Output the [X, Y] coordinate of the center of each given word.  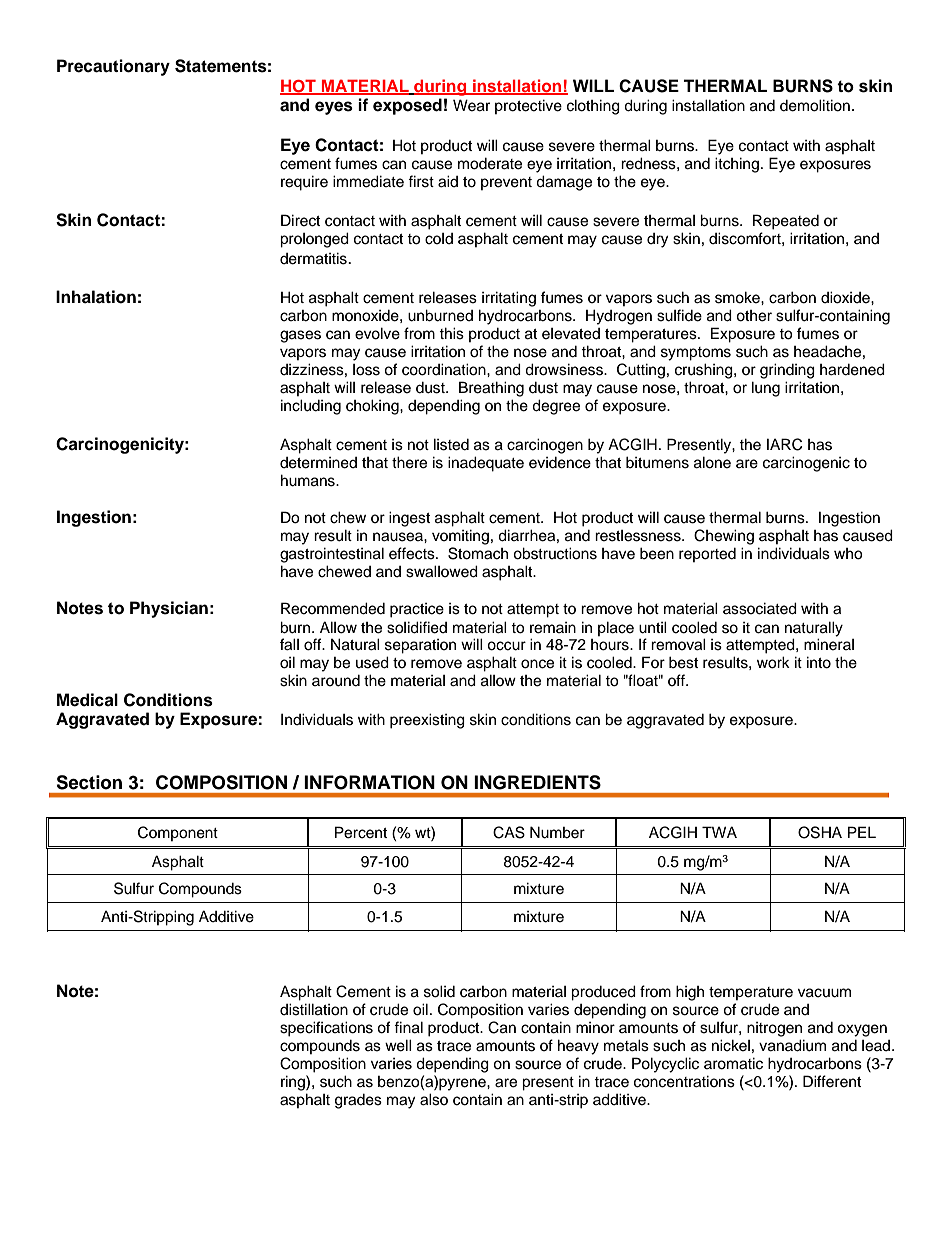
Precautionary [113, 67]
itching [738, 165]
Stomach [478, 553]
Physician [169, 609]
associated [760, 608]
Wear [471, 105]
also [434, 1099]
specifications [326, 1029]
